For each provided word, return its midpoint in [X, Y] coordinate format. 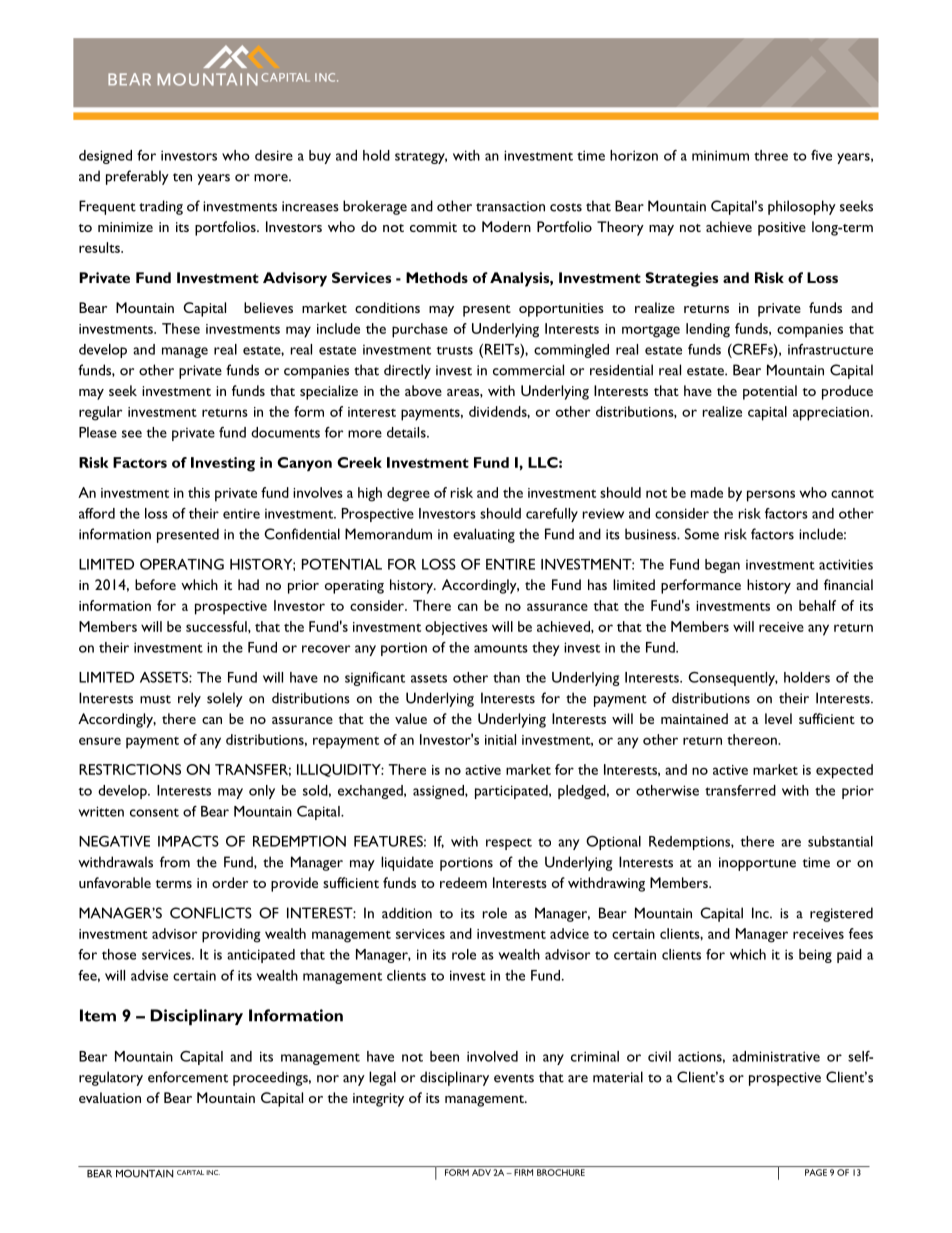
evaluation [110, 1097]
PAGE [816, 1172]
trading [161, 207]
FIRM [523, 1172]
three [771, 155]
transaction [510, 206]
